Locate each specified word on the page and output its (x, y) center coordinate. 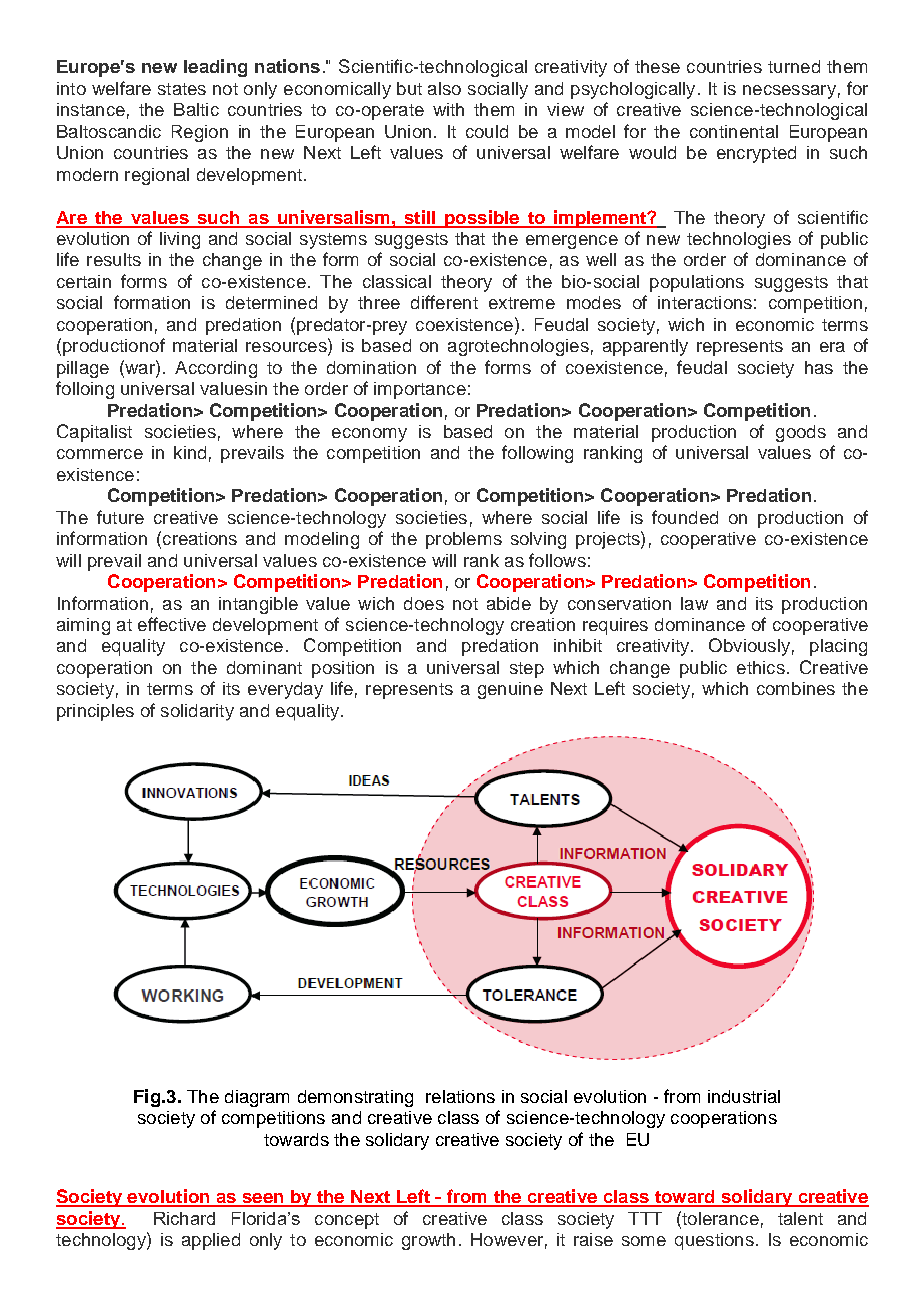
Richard (184, 1218)
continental (734, 131)
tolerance (719, 1218)
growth (428, 1241)
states (182, 89)
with (448, 109)
